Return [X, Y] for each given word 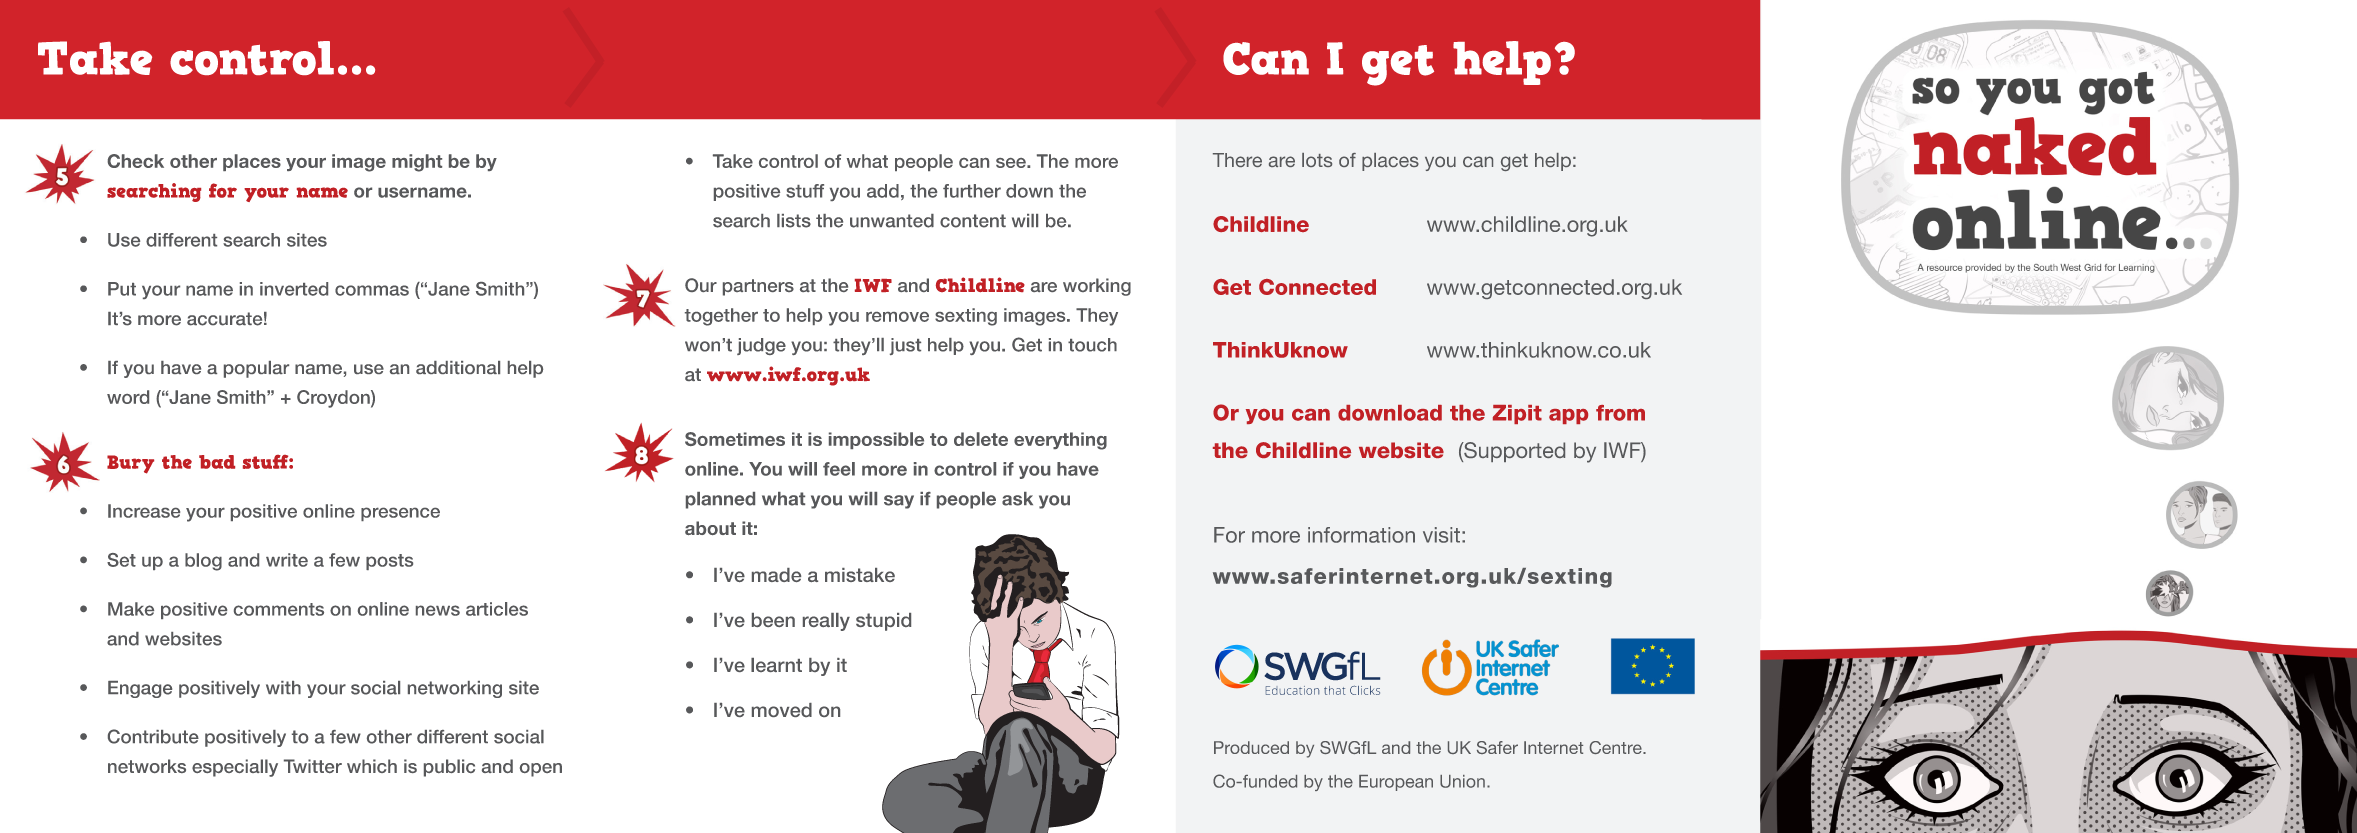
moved [782, 710]
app [1568, 416]
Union [1462, 781]
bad [217, 462]
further [972, 191]
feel [839, 469]
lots [1317, 160]
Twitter [313, 766]
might [417, 163]
